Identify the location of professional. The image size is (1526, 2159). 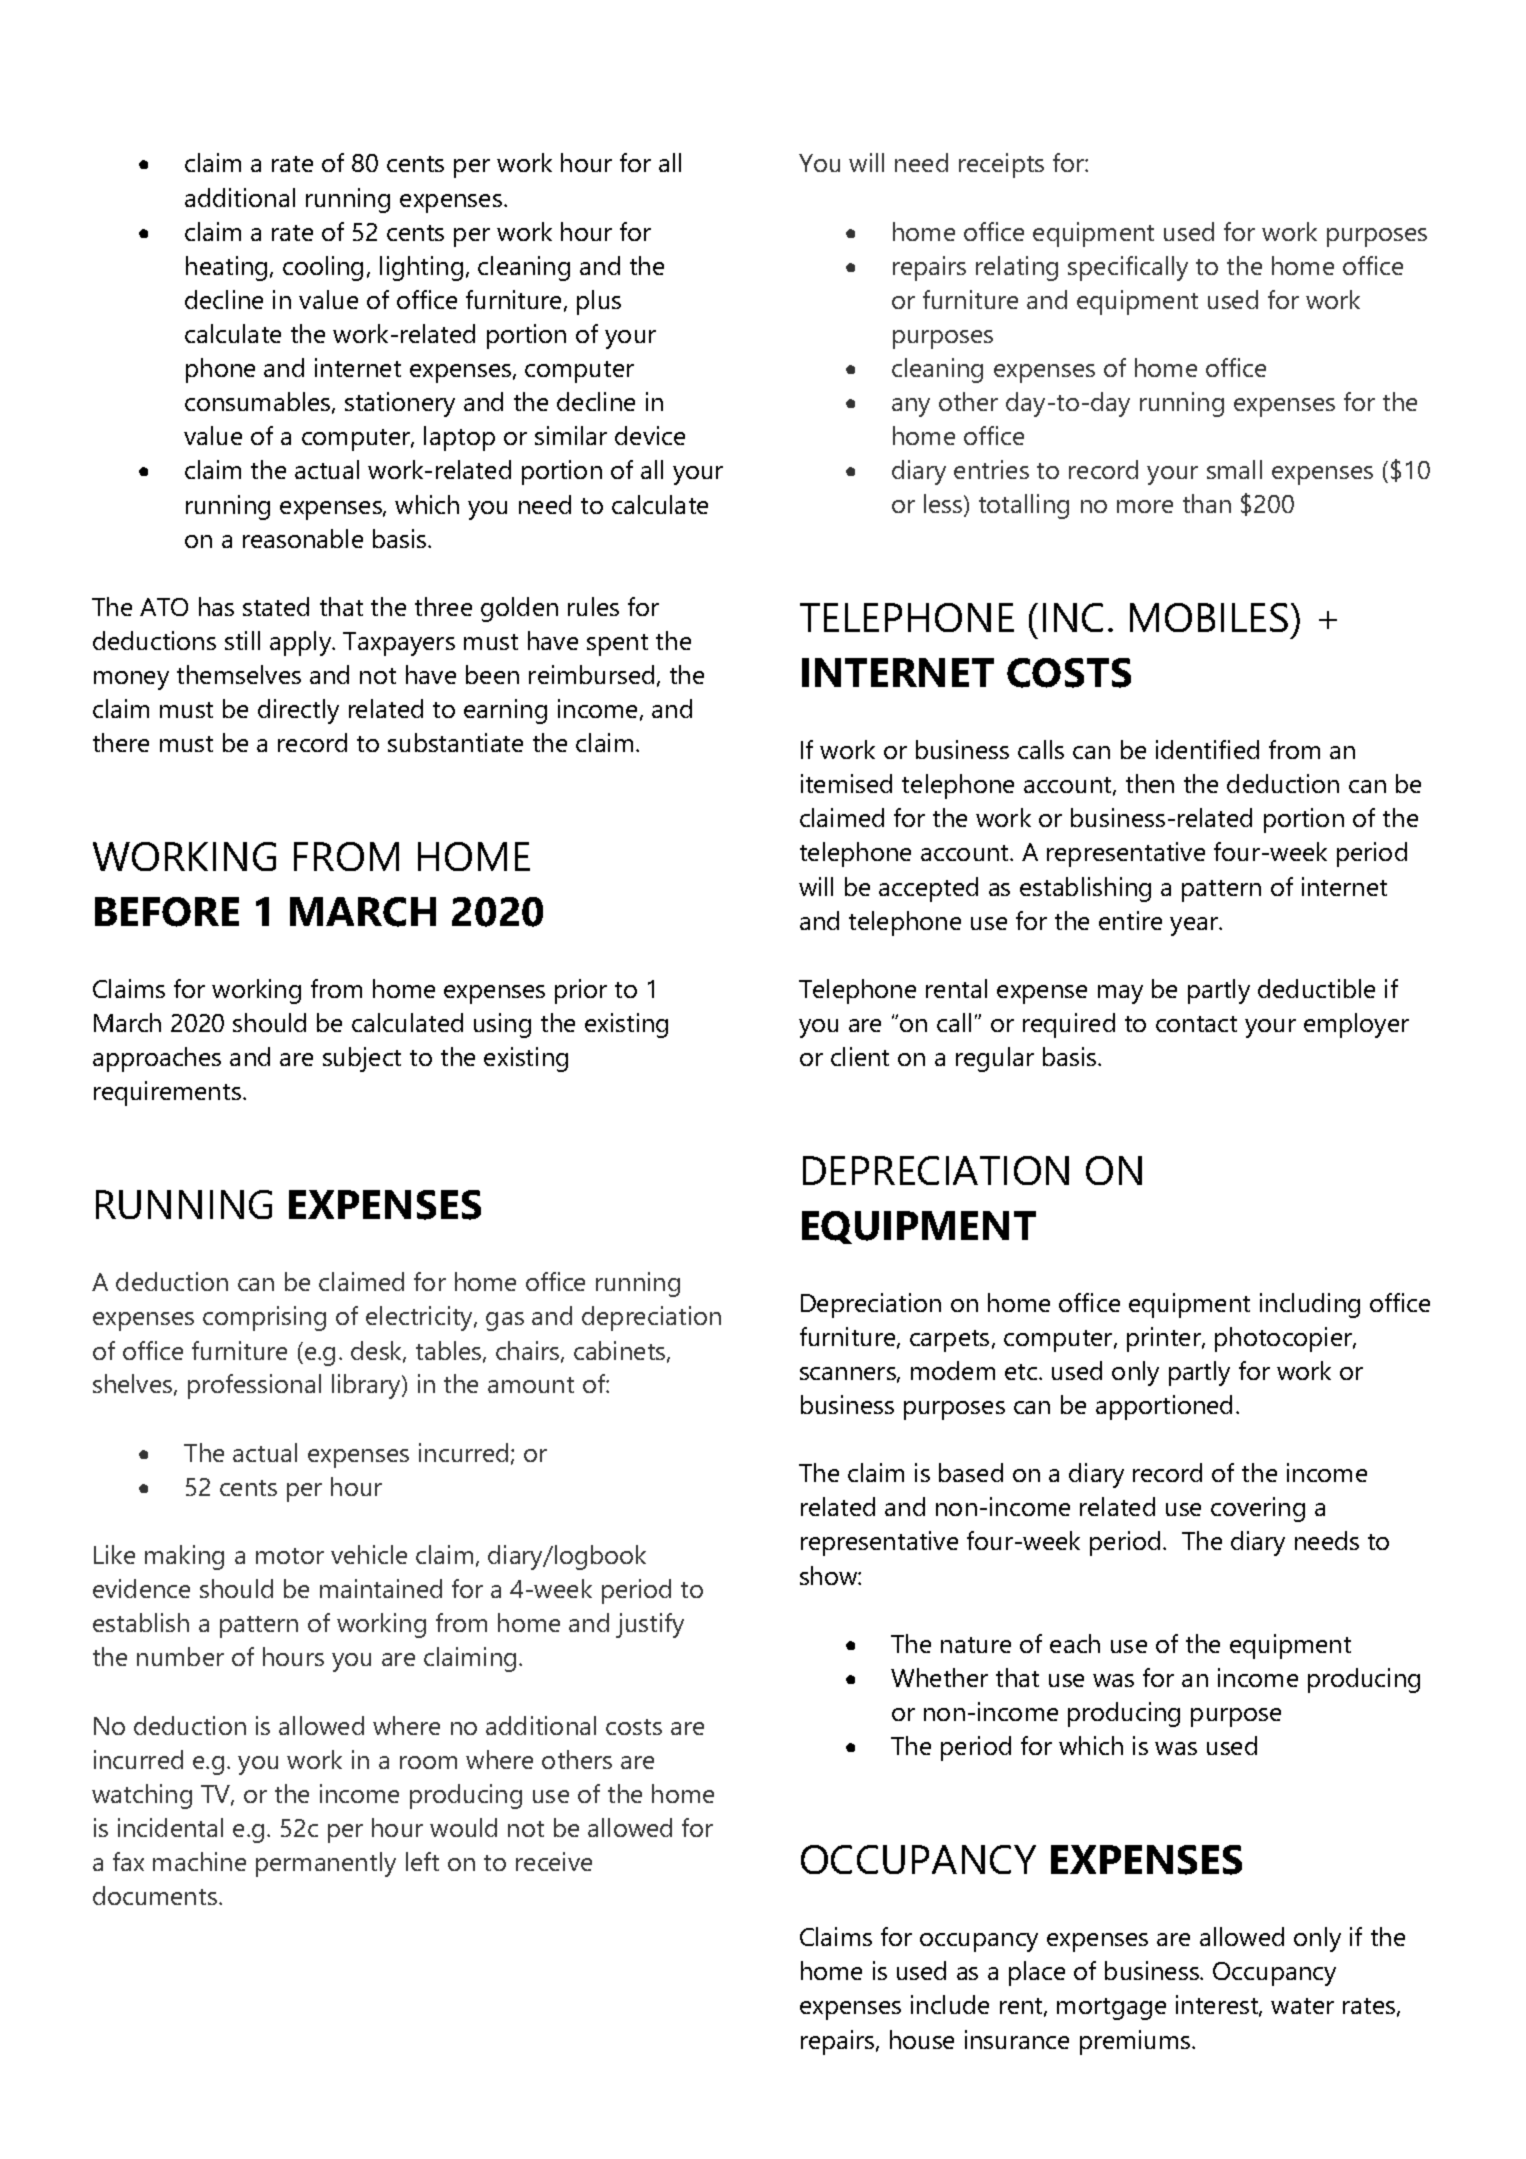
(254, 1386).
